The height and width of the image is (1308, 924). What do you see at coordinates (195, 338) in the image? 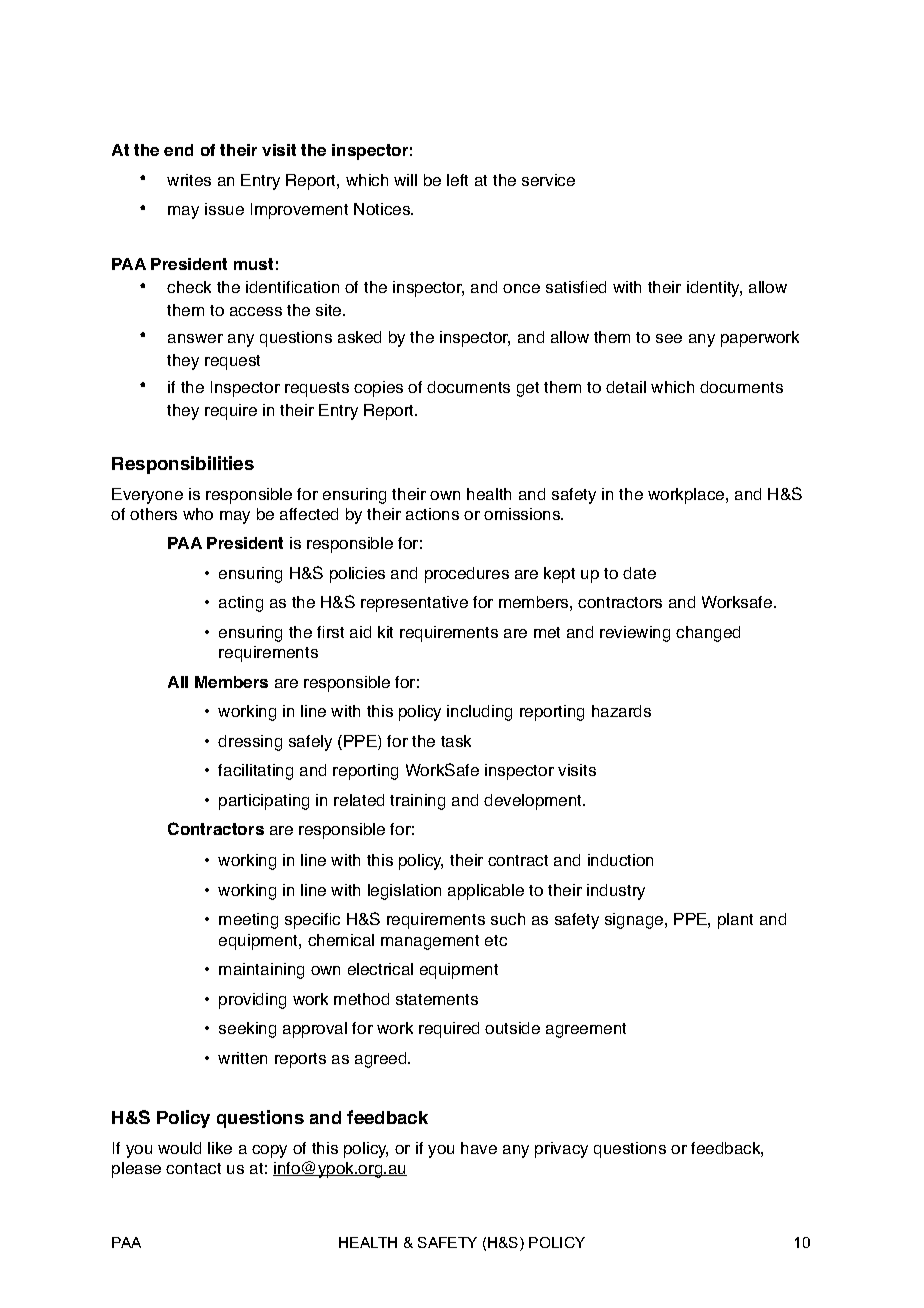
I see `answer` at bounding box center [195, 338].
